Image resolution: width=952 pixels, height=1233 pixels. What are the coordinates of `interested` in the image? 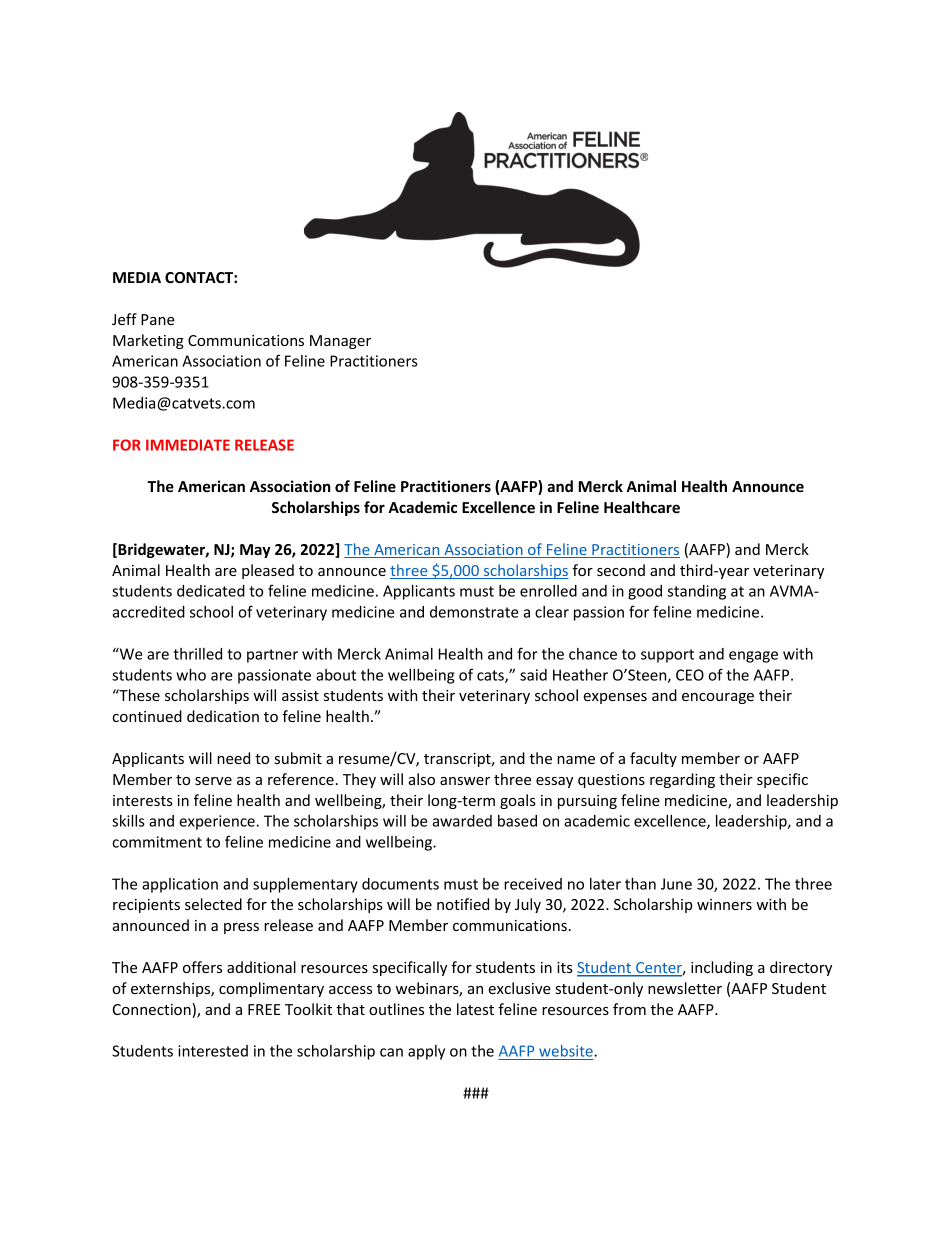 It's located at (213, 1051).
